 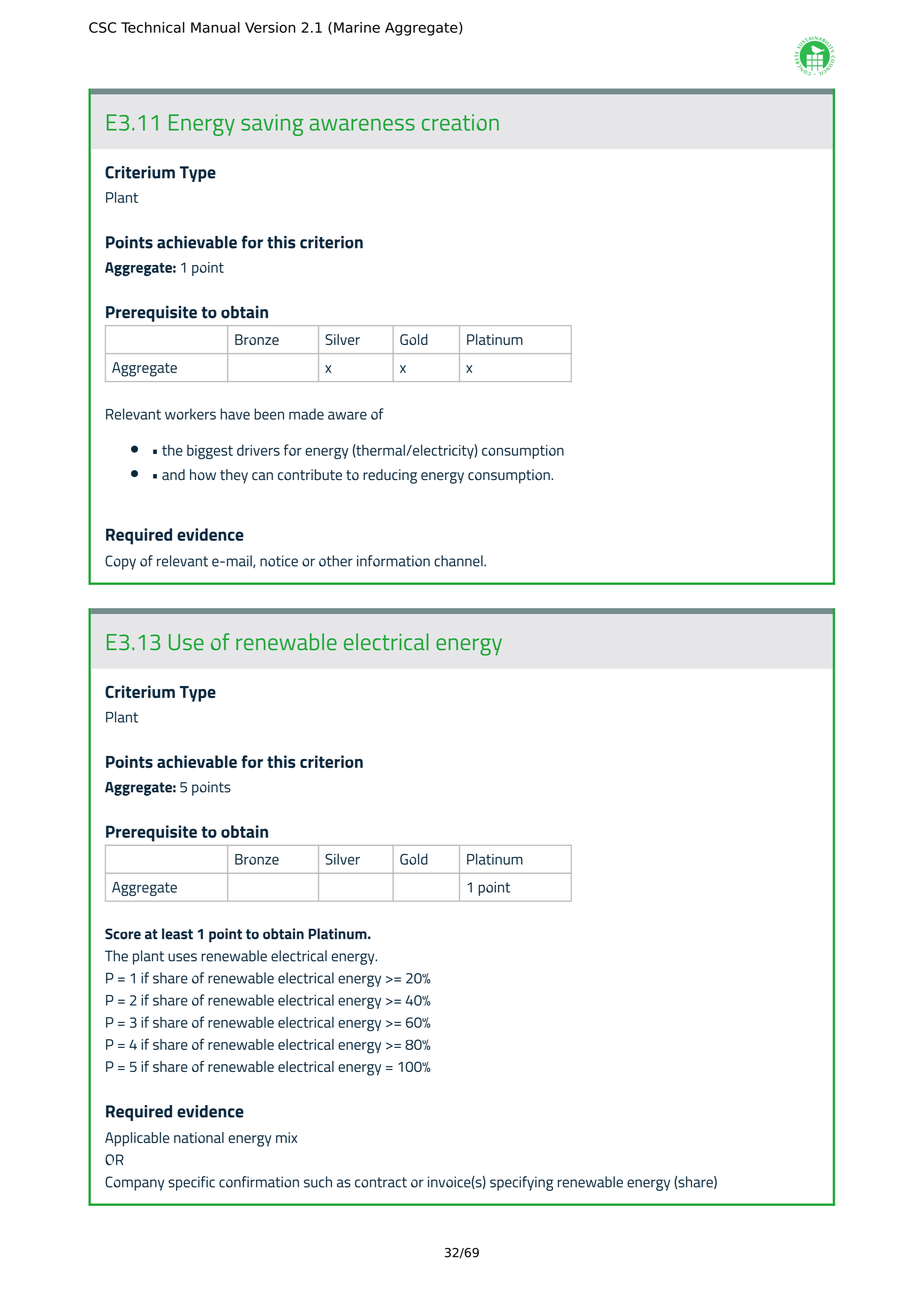 What do you see at coordinates (390, 476) in the screenshot?
I see `reducing` at bounding box center [390, 476].
